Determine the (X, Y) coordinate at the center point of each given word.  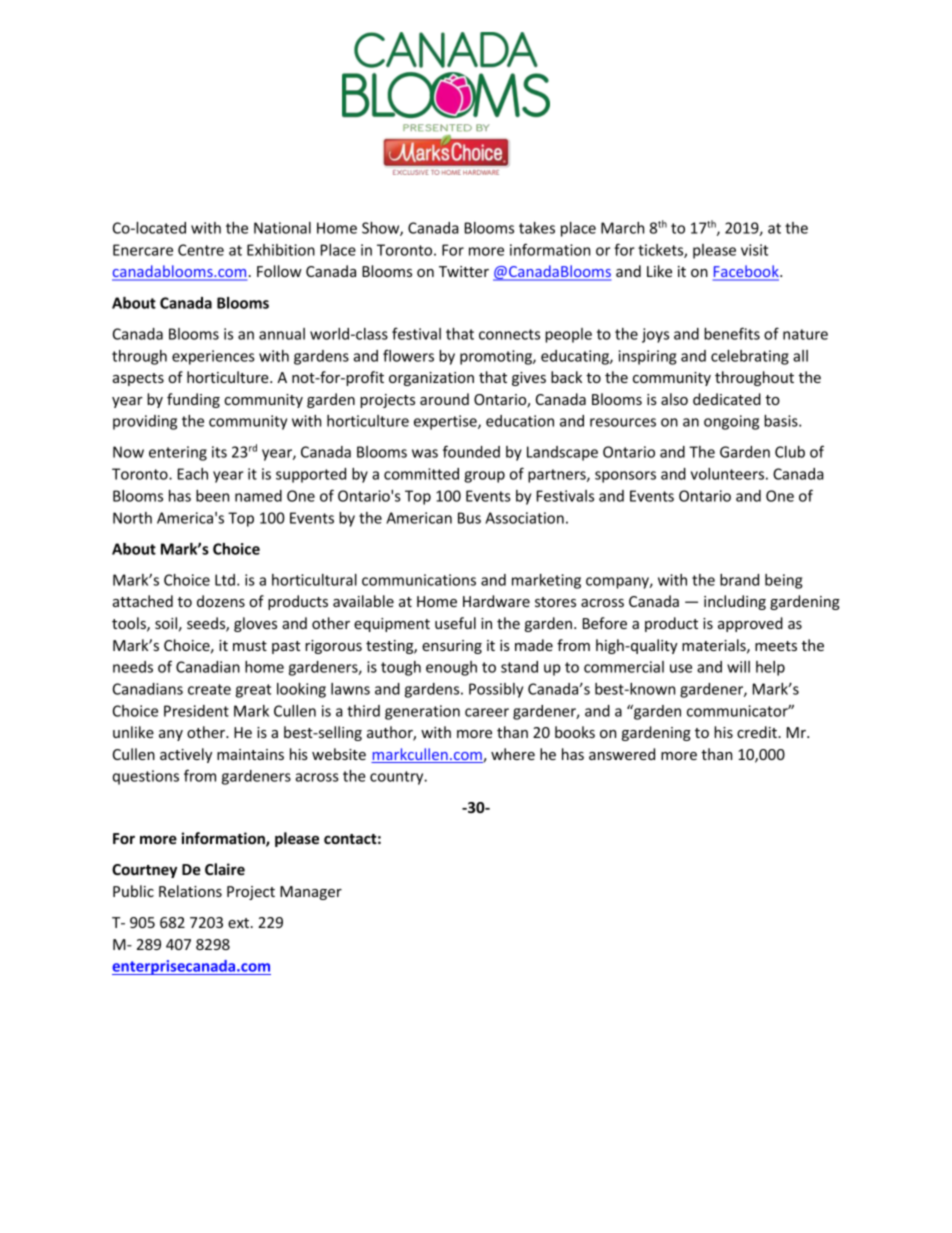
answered (622, 754)
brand (739, 580)
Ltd (225, 580)
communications (419, 580)
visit (754, 250)
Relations (190, 891)
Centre (201, 250)
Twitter (464, 271)
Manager (311, 893)
